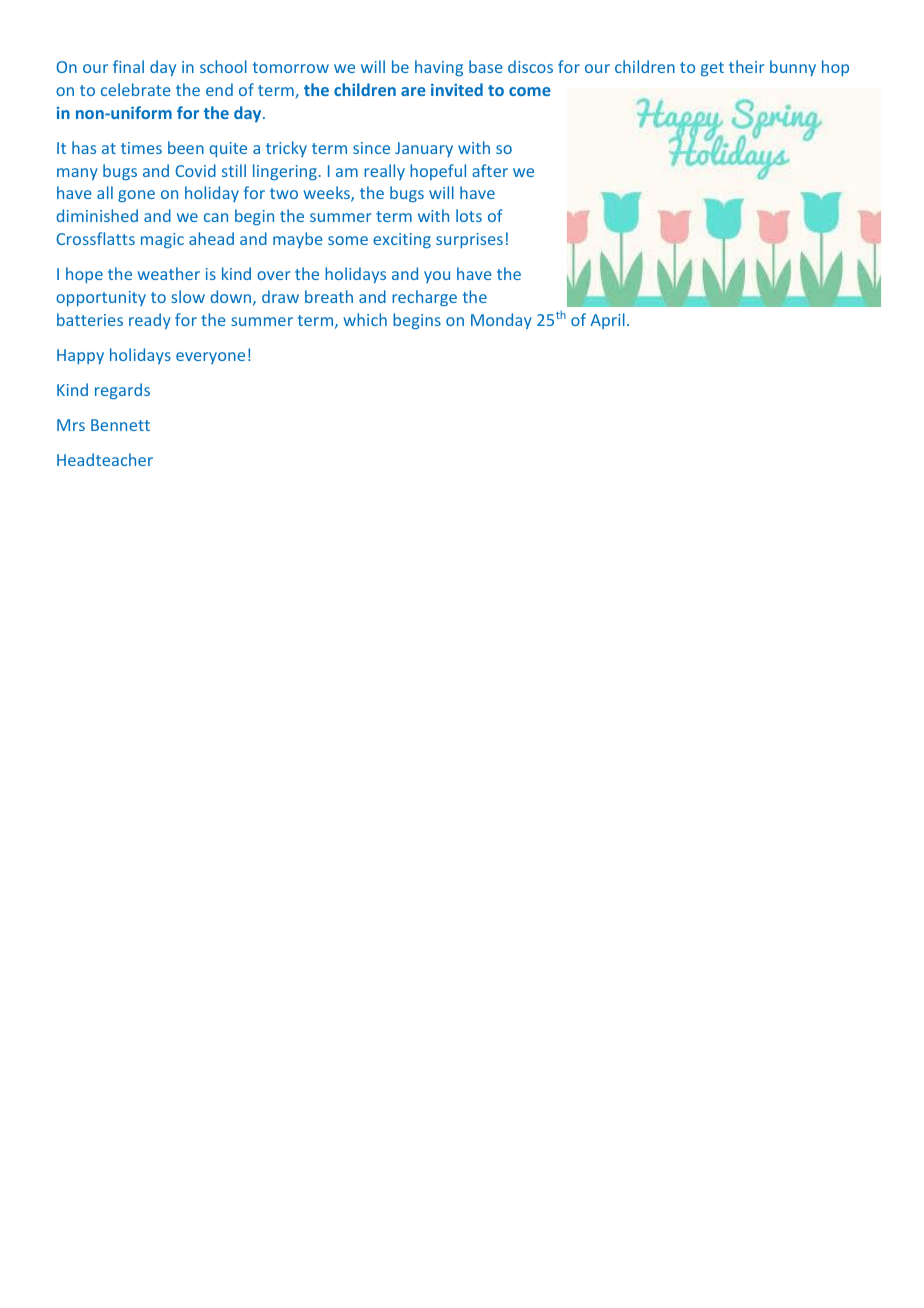 The height and width of the page is (1308, 924). What do you see at coordinates (402, 241) in the page?
I see `exciting` at bounding box center [402, 241].
